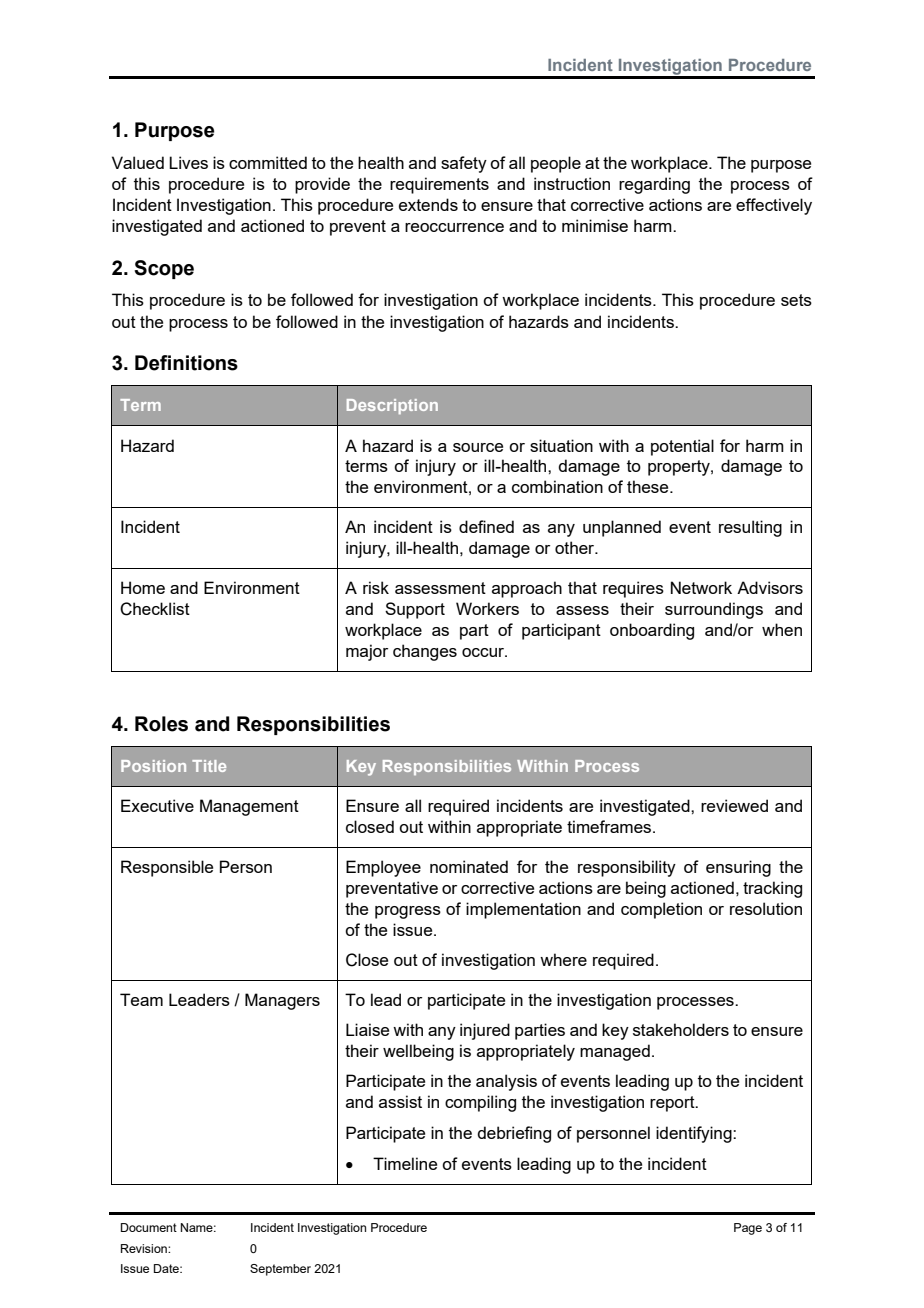 The width and height of the page is (924, 1308). I want to click on effectively, so click(774, 206).
